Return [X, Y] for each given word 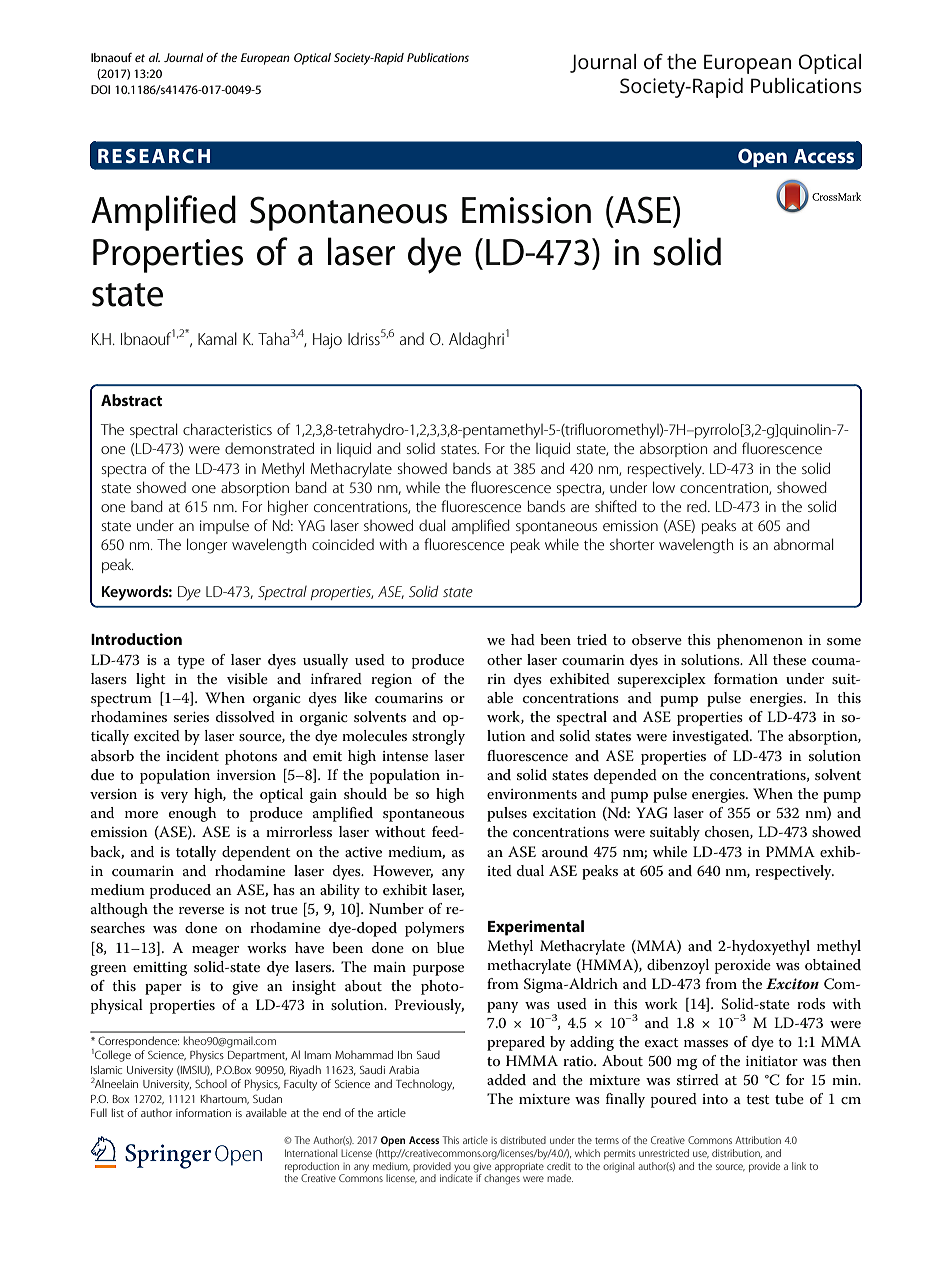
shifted [616, 506]
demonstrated [269, 448]
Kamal [217, 338]
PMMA [790, 851]
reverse [201, 910]
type [191, 662]
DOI [100, 89]
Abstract [131, 400]
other [504, 659]
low [664, 487]
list [118, 1112]
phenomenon [760, 641]
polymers [434, 929]
